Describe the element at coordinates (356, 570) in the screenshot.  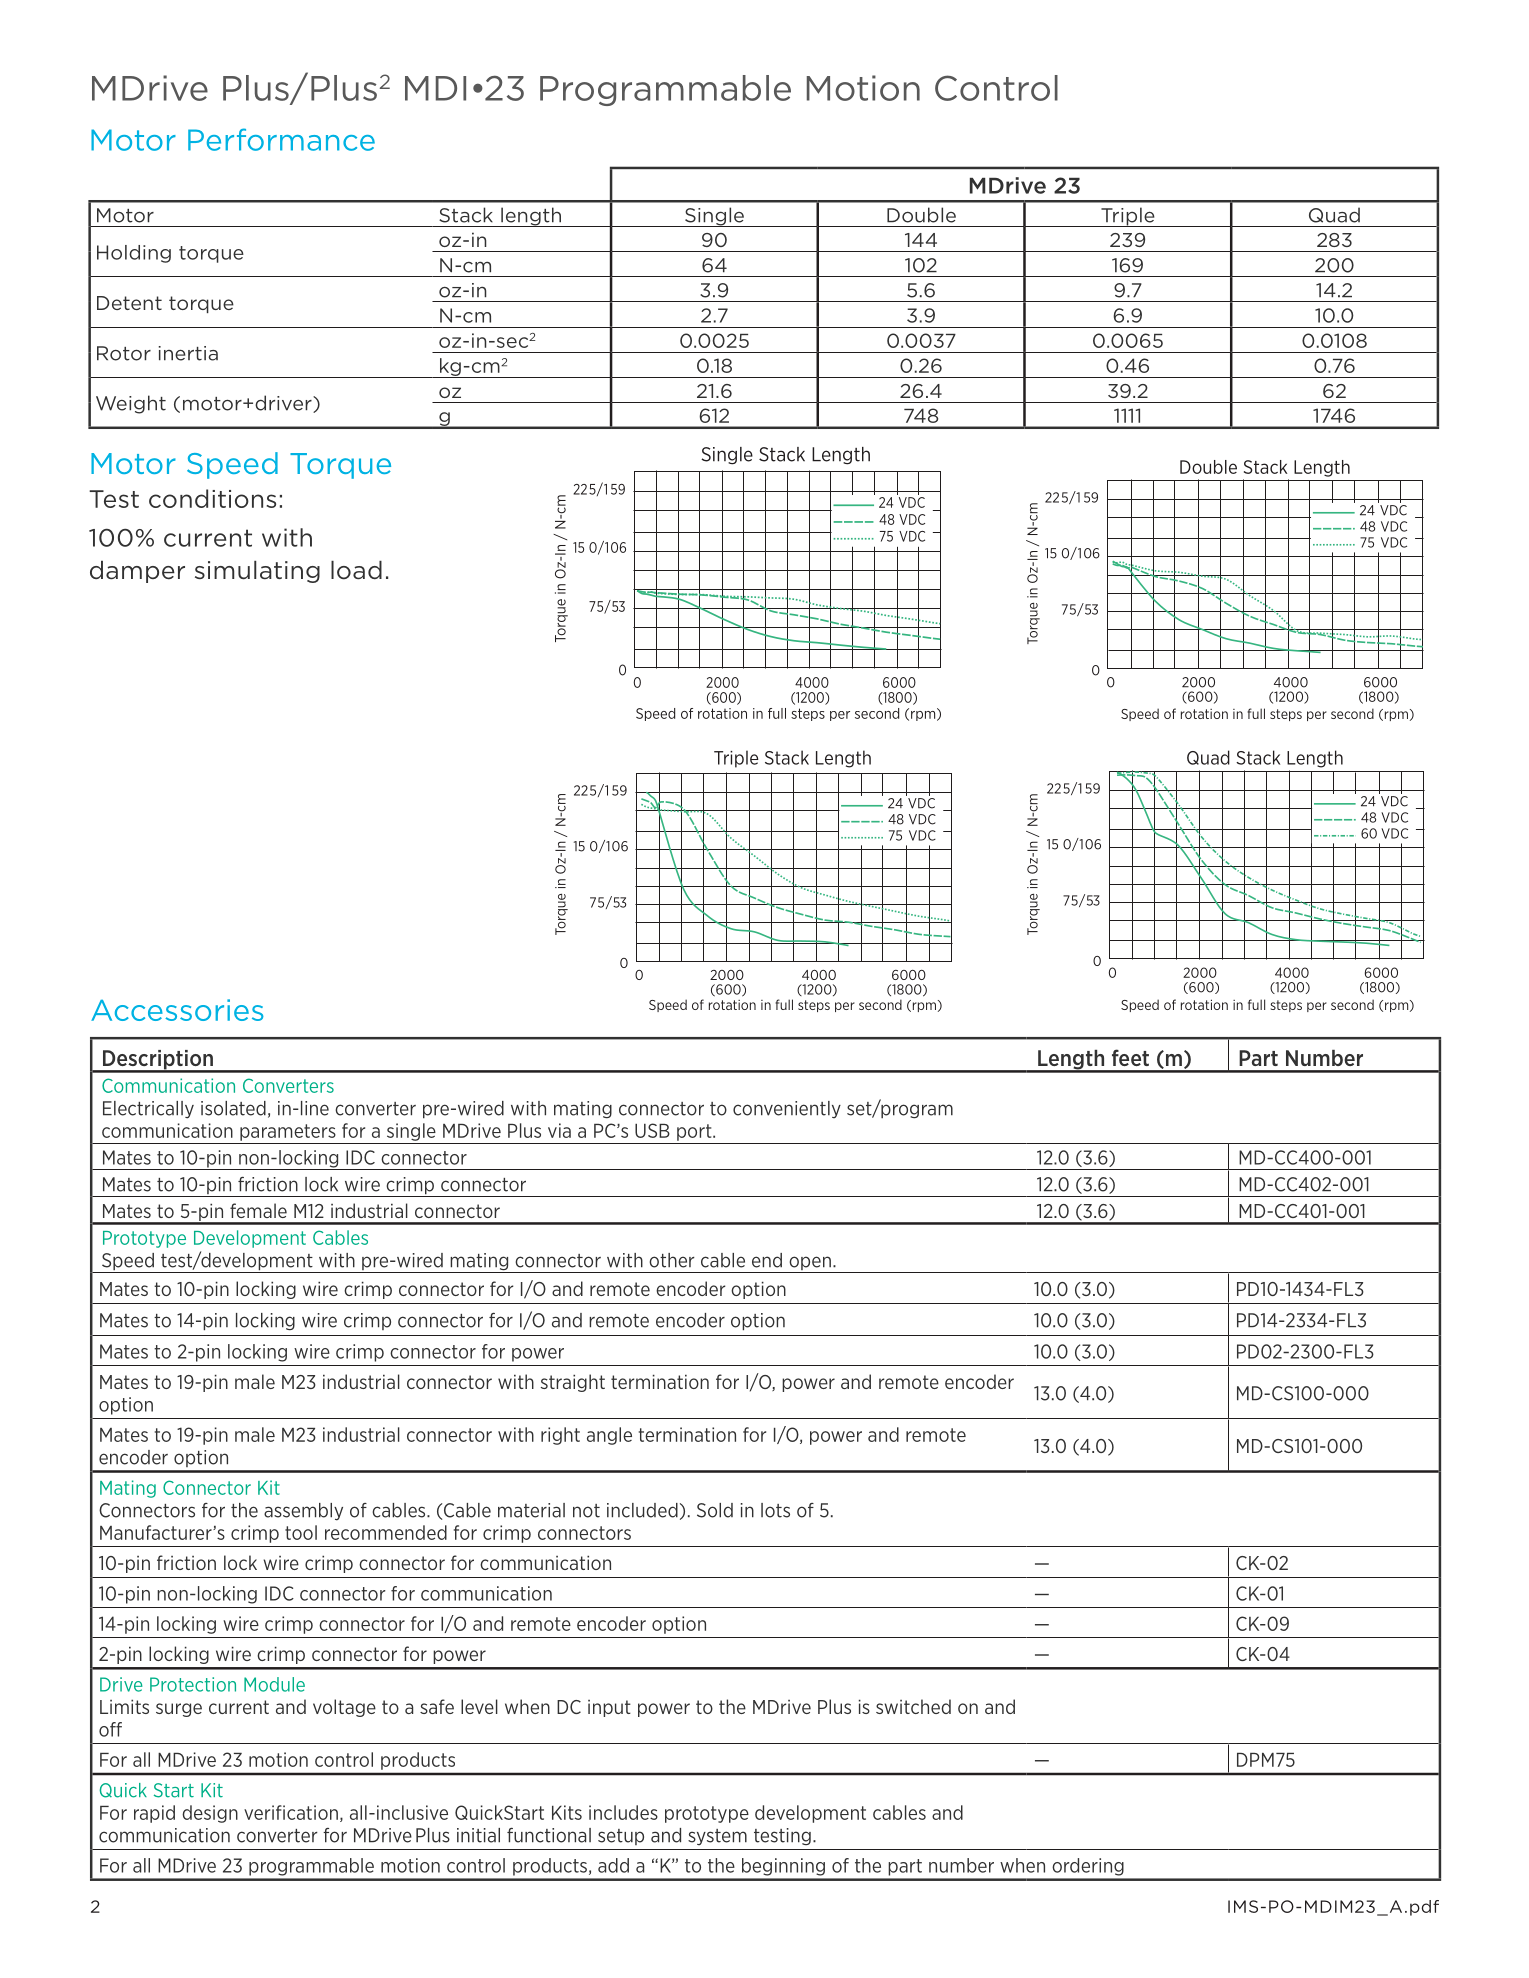
I see `load` at that location.
